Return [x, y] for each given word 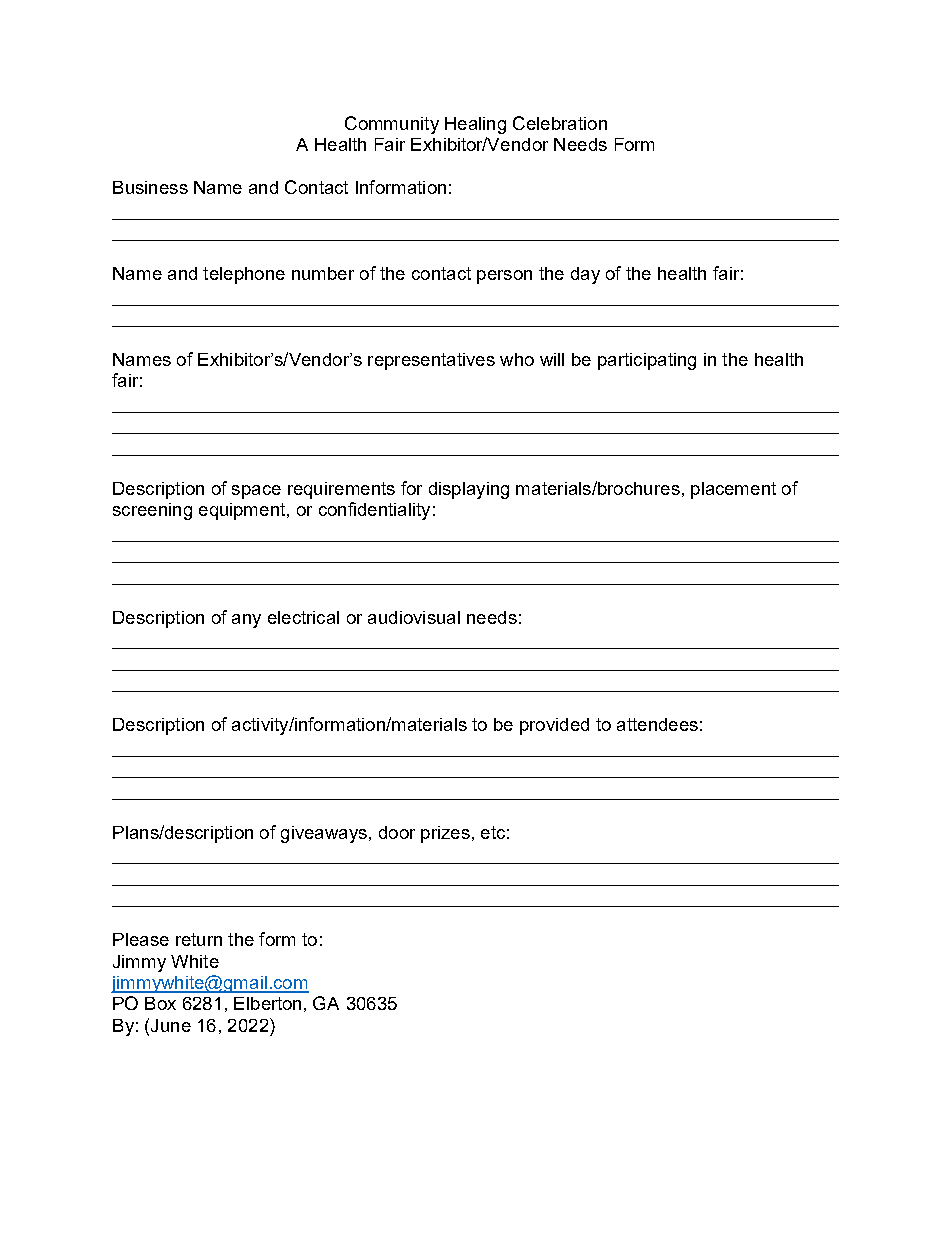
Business [150, 187]
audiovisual [414, 617]
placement [733, 490]
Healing [475, 125]
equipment [243, 511]
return [199, 939]
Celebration [560, 123]
